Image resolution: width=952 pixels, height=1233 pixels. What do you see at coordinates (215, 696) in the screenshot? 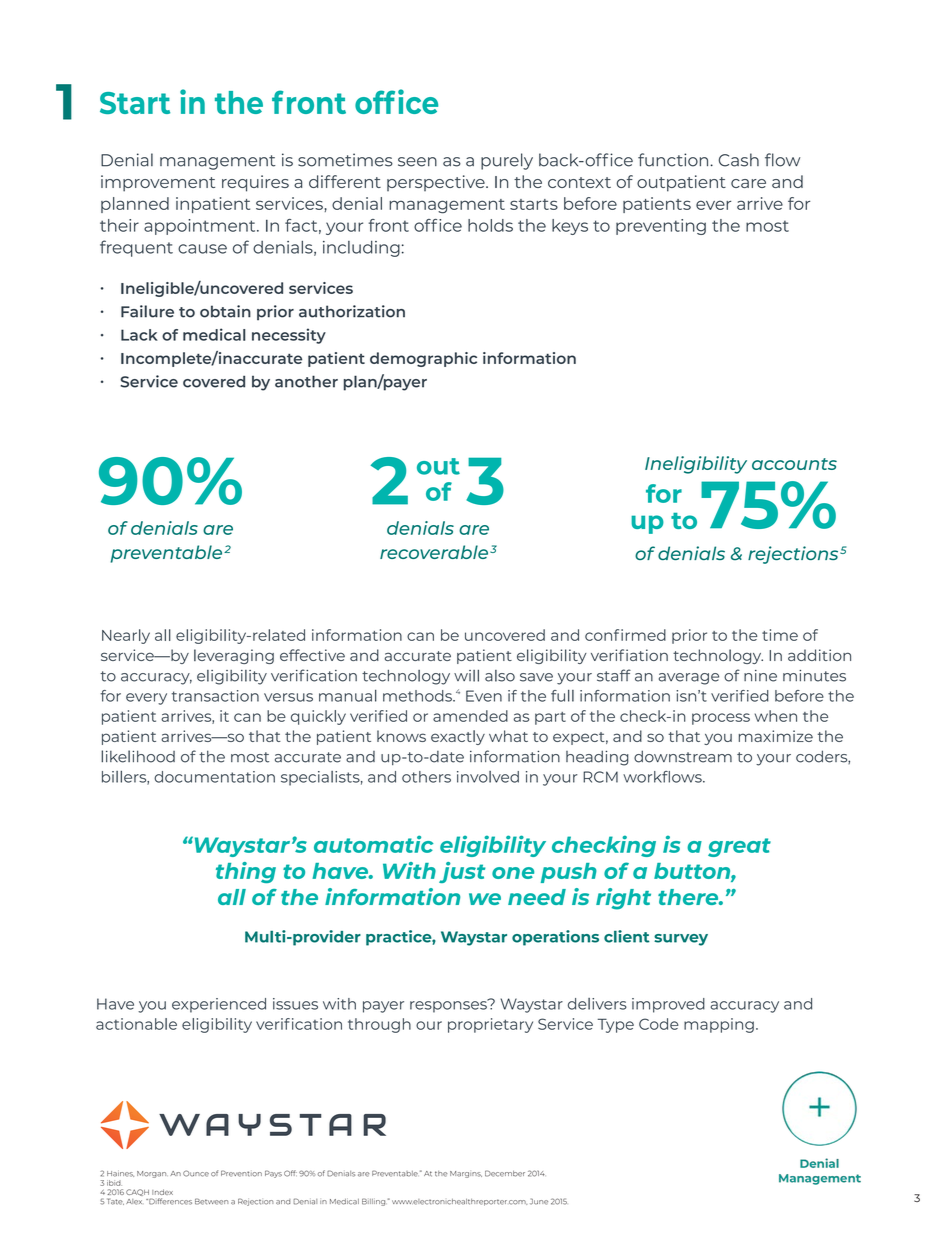
I see `transaction` at bounding box center [215, 696].
